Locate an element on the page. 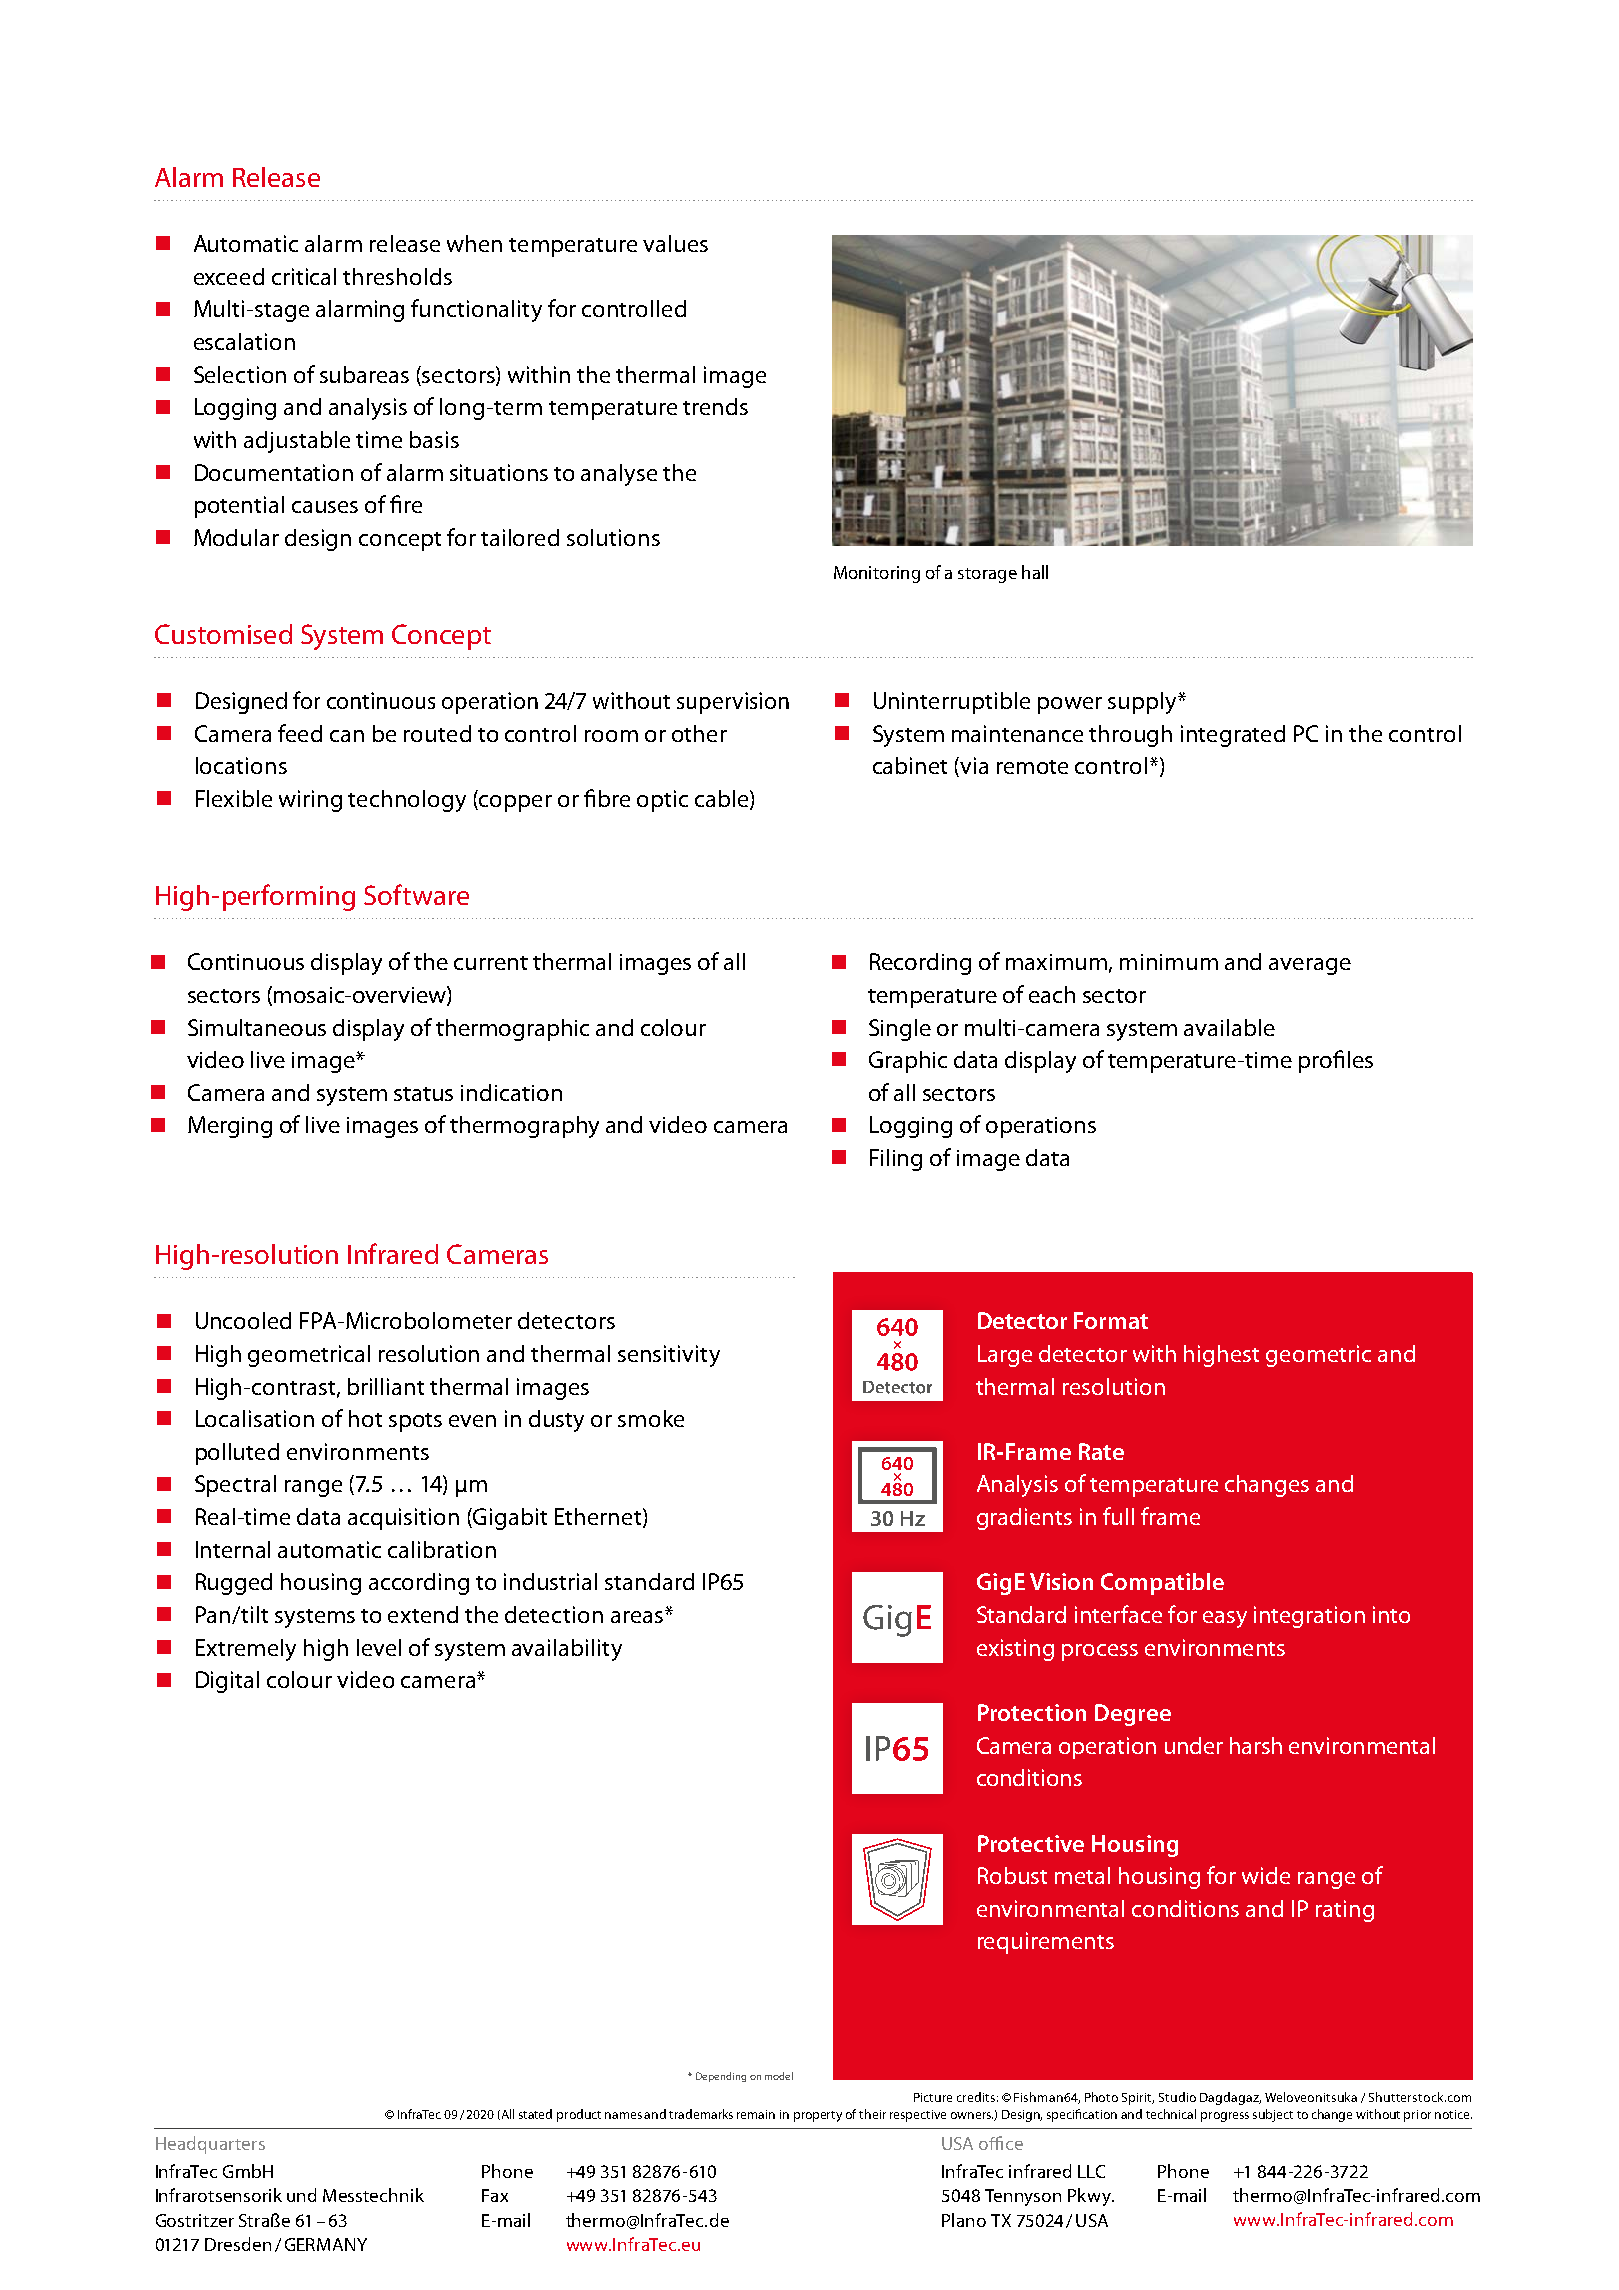 Image resolution: width=1619 pixels, height=2290 pixels. can is located at coordinates (347, 736).
